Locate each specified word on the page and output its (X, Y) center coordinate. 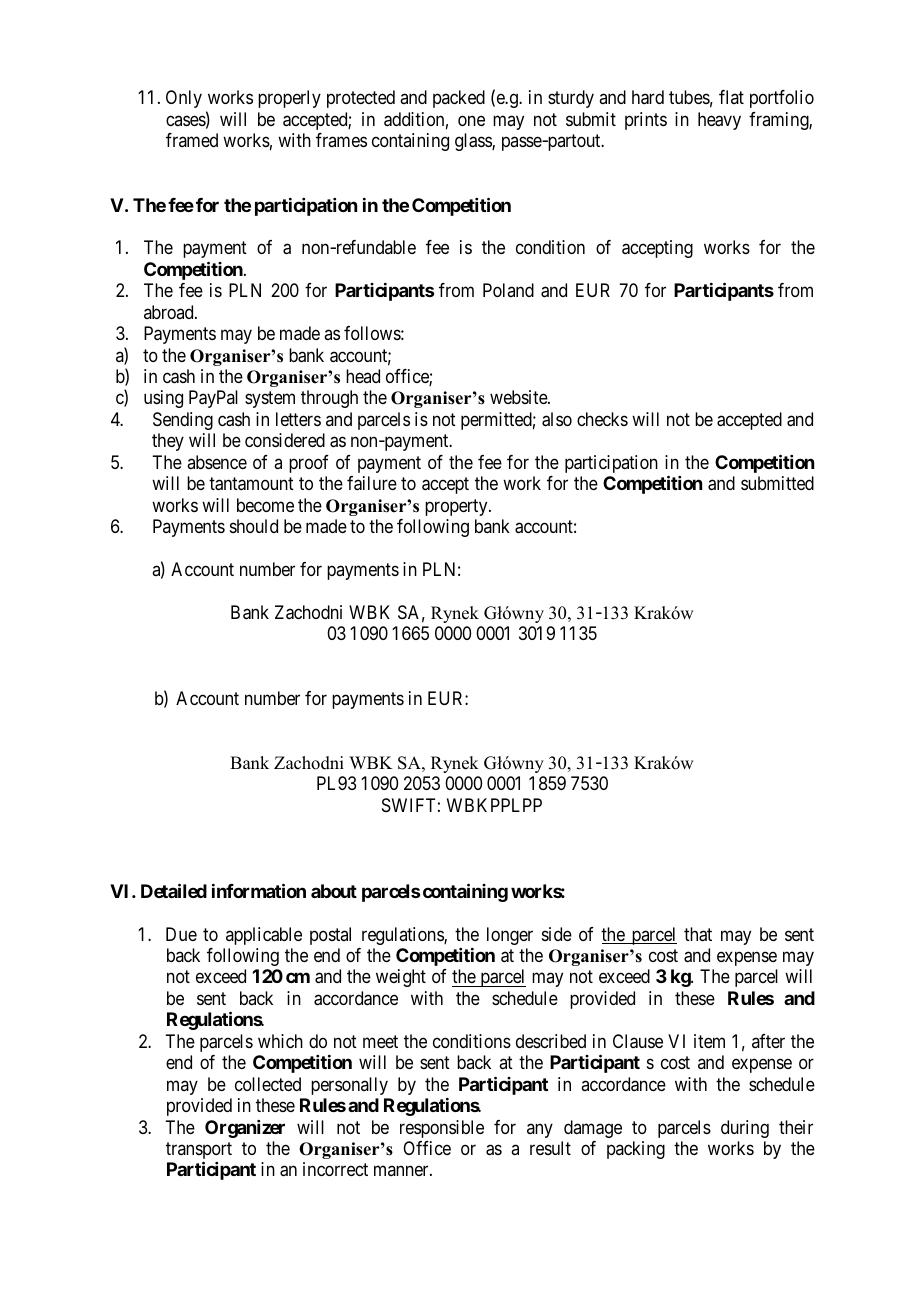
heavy (719, 121)
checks (602, 419)
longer (510, 936)
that (698, 934)
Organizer (245, 1129)
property (457, 507)
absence (217, 462)
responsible (442, 1129)
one (471, 120)
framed (192, 140)
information (259, 890)
